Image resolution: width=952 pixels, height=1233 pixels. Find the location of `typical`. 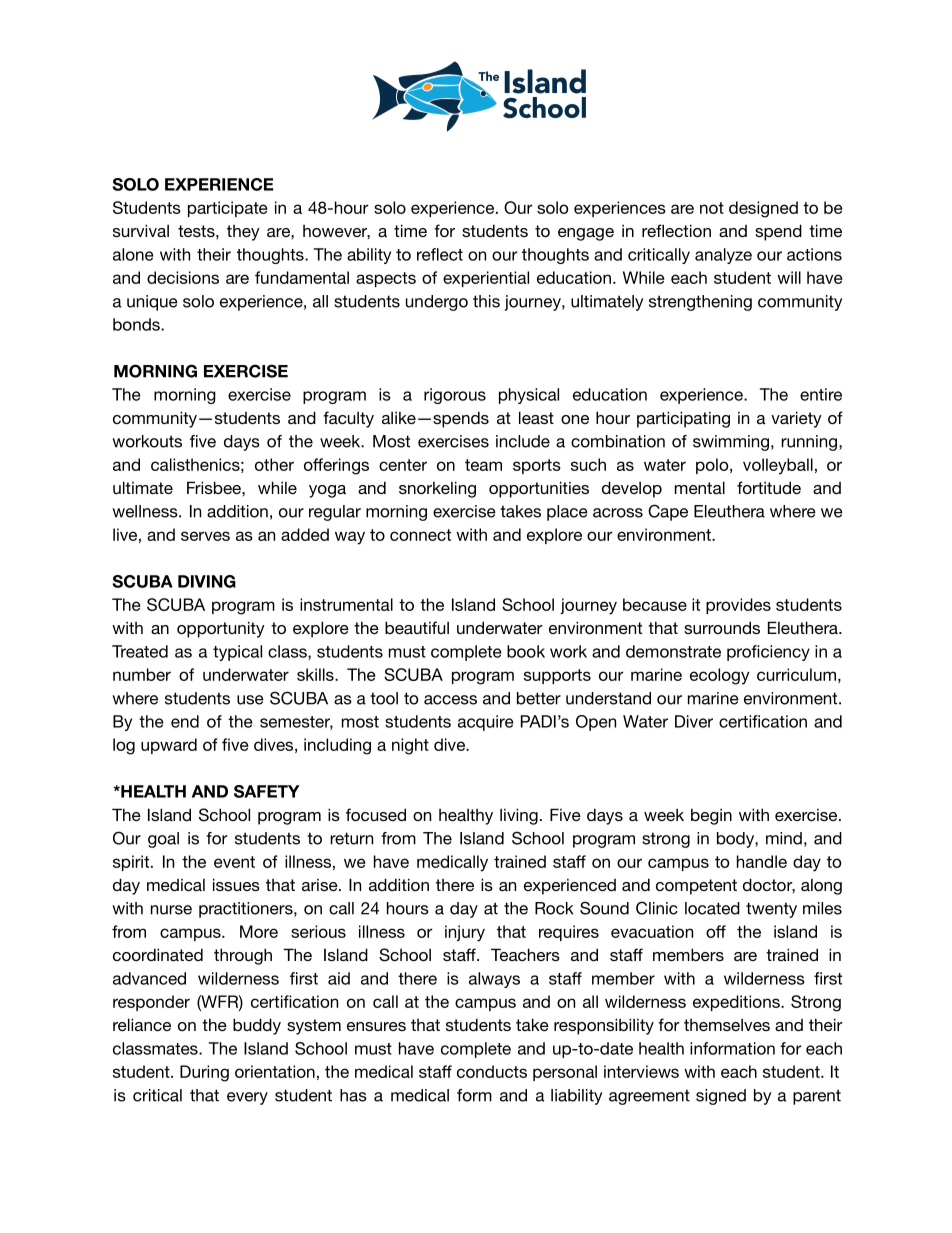

typical is located at coordinates (237, 653).
